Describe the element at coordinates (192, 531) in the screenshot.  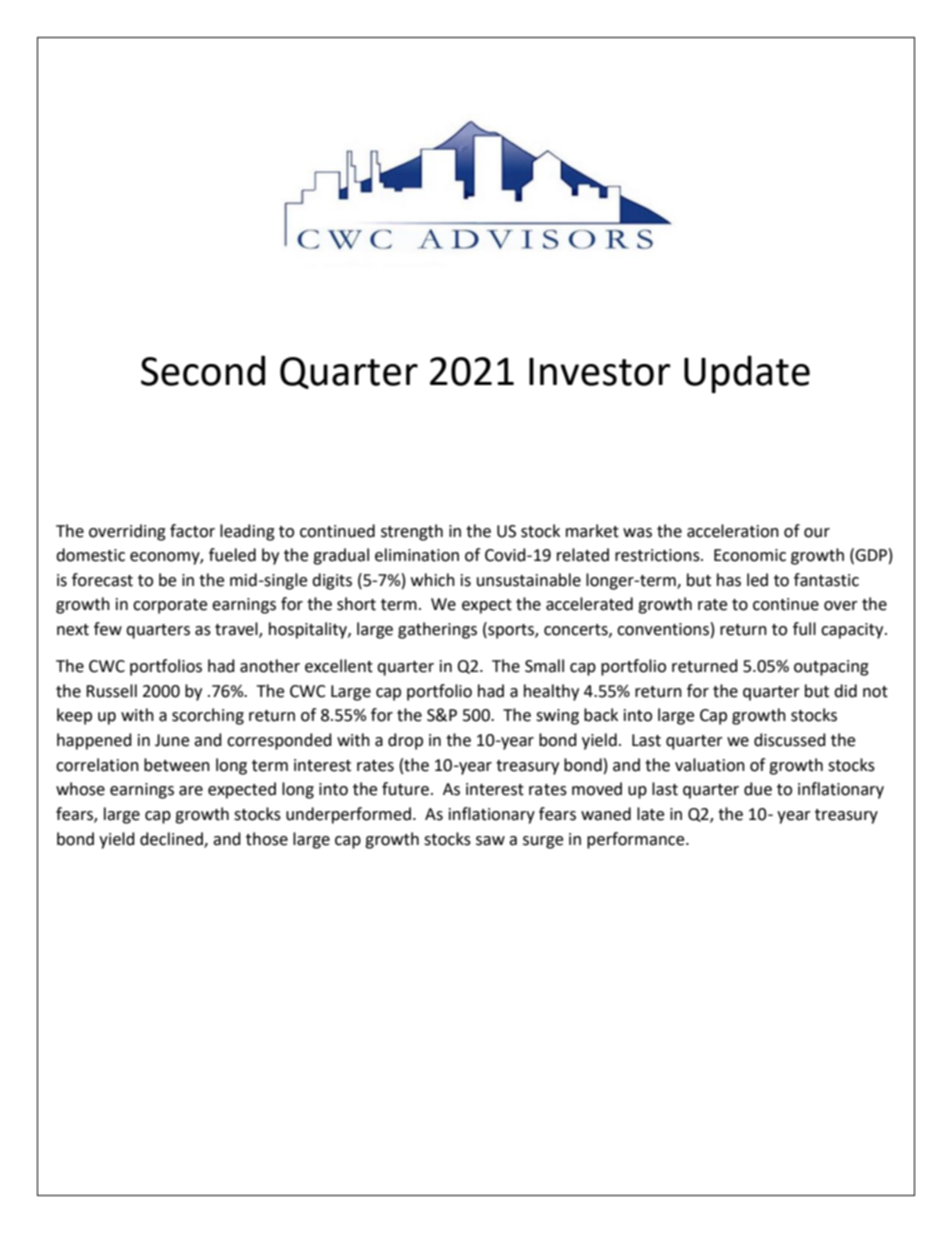
I see `factor` at that location.
